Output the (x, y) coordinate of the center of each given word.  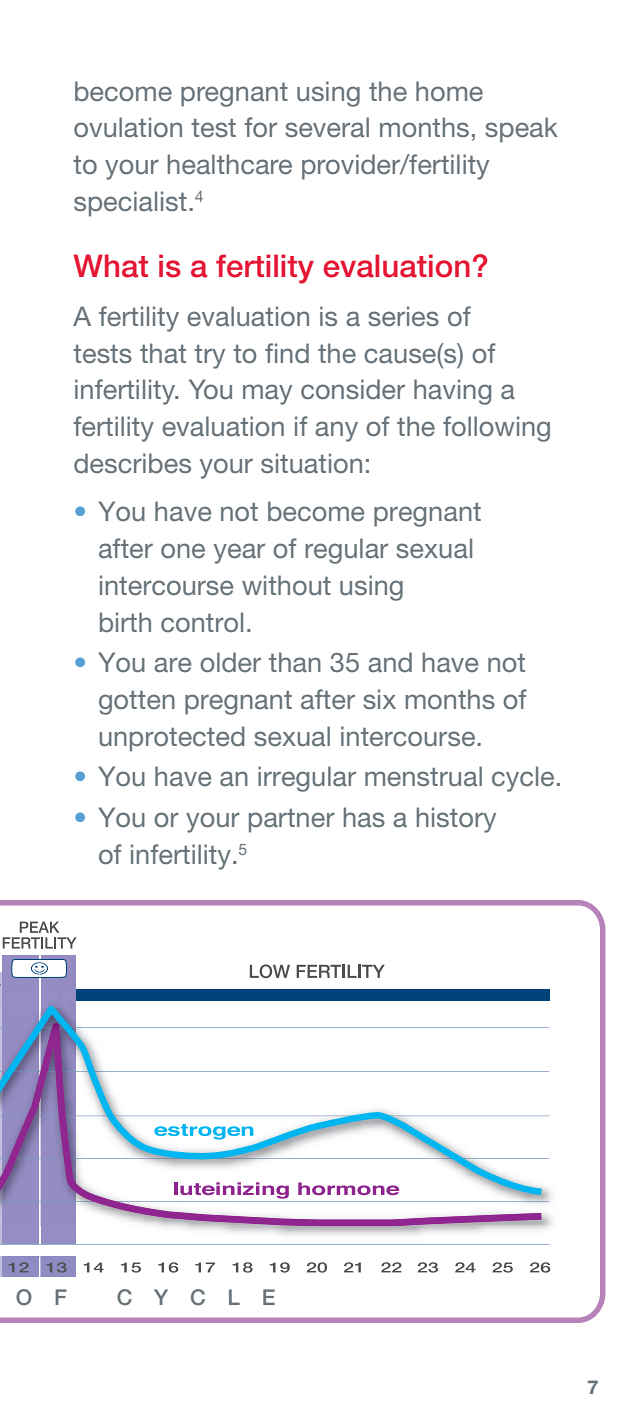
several (327, 127)
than (295, 662)
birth (125, 622)
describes (132, 463)
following (496, 429)
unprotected (172, 739)
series (403, 316)
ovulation (128, 127)
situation (311, 463)
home (449, 91)
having (452, 392)
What (110, 266)
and (390, 662)
